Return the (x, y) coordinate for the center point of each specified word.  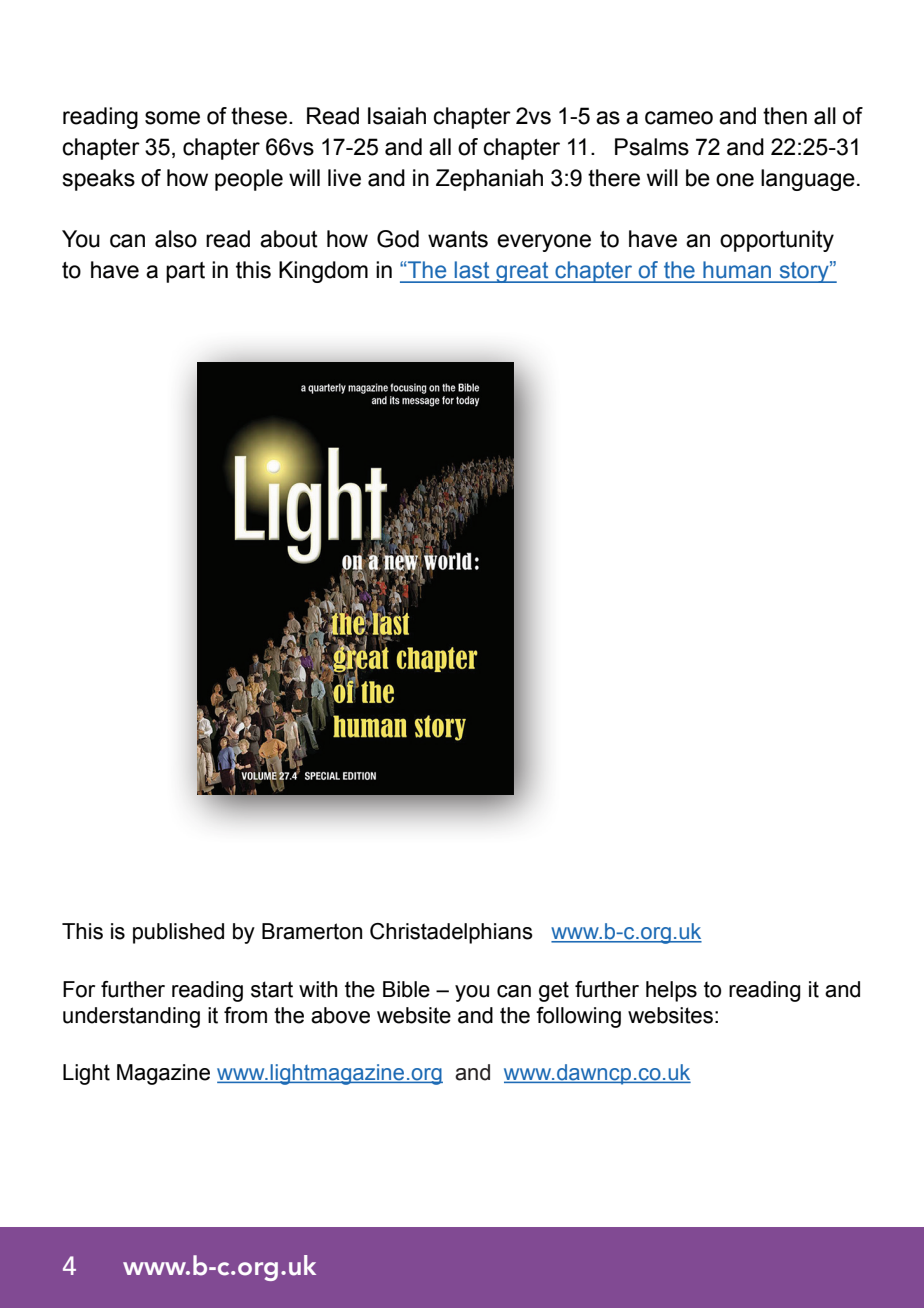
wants (458, 239)
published (178, 933)
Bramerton (312, 931)
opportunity (777, 241)
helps (671, 991)
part (185, 272)
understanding (131, 1017)
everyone (544, 243)
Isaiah (397, 116)
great (522, 272)
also (176, 239)
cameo (679, 118)
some (172, 118)
